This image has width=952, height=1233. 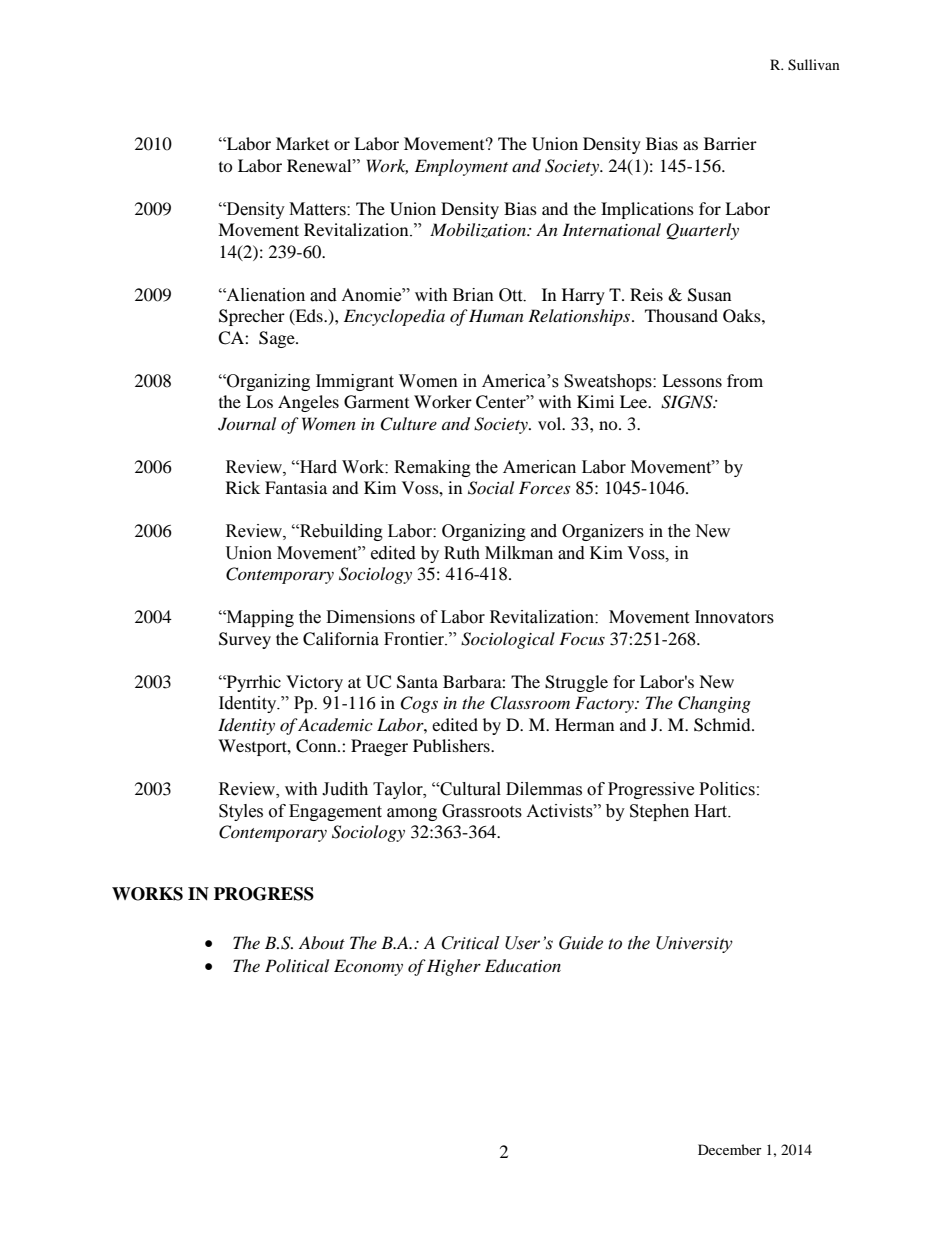 I want to click on Sociological, so click(x=508, y=640).
